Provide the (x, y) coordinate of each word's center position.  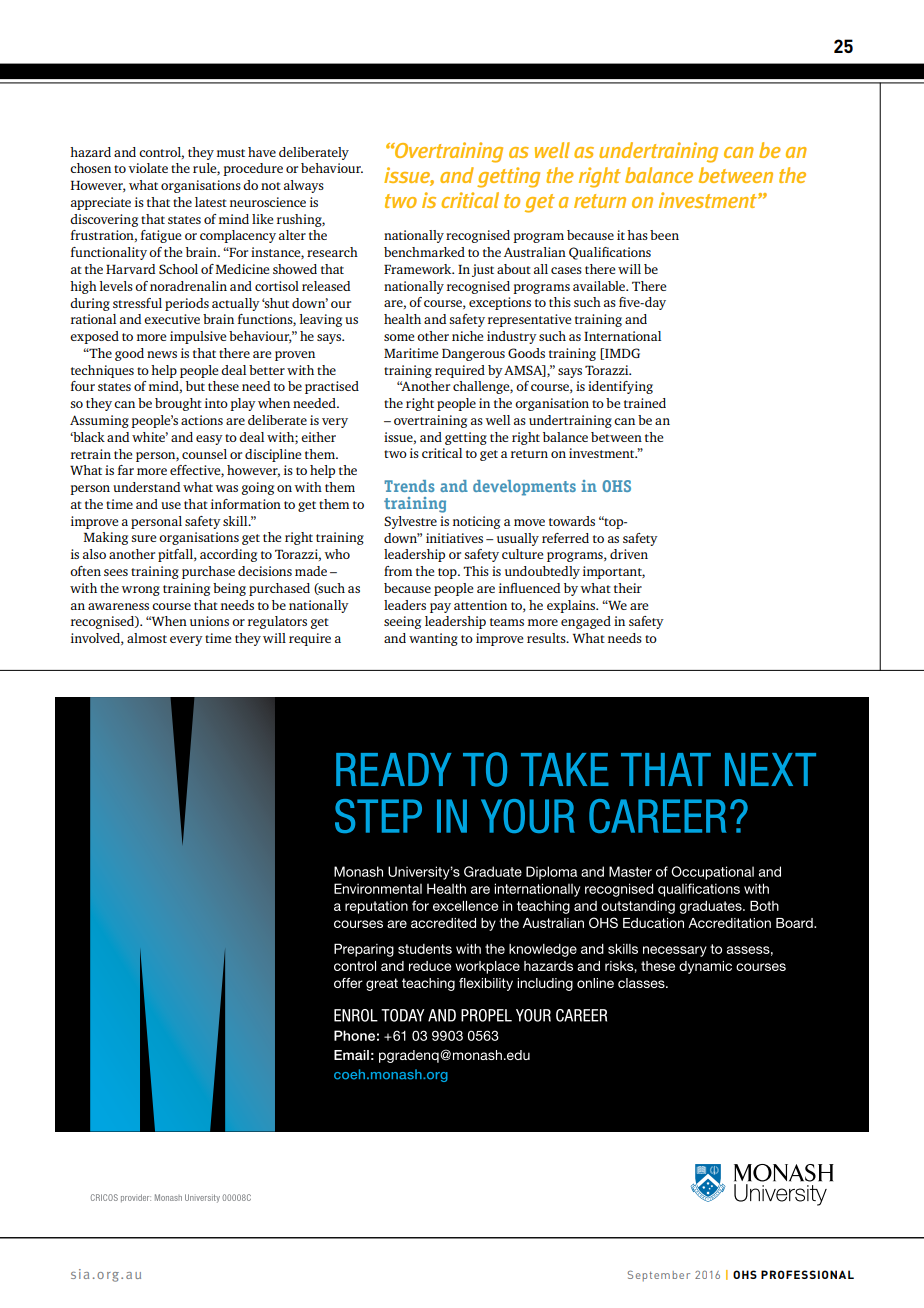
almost (147, 638)
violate (148, 168)
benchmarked (424, 252)
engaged (586, 622)
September (659, 1275)
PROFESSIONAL (807, 1274)
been (664, 235)
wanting (433, 639)
